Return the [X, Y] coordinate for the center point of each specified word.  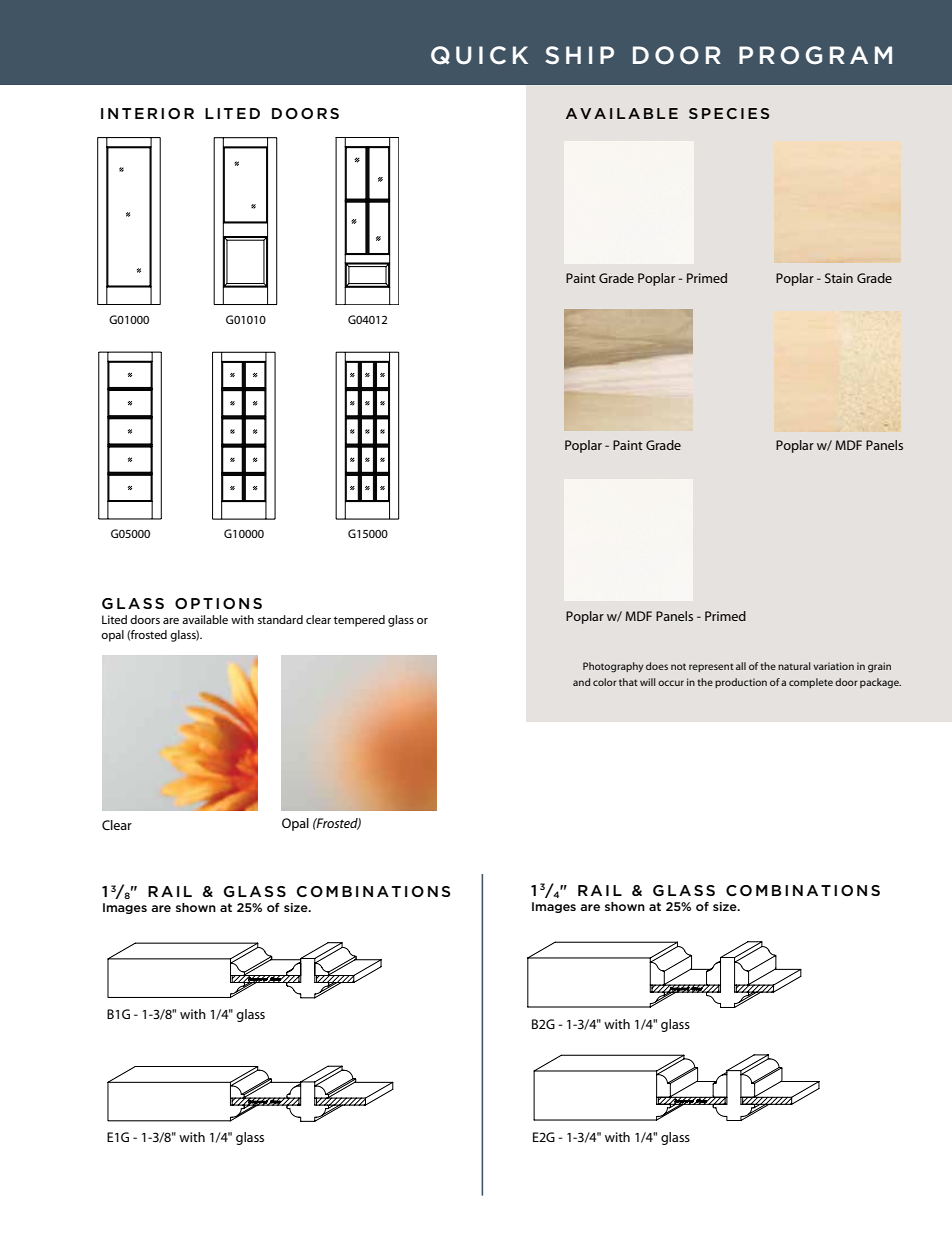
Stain [839, 278]
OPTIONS [218, 603]
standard [280, 619]
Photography [613, 667]
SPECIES [729, 113]
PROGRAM [815, 55]
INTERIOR [147, 113]
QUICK [479, 55]
